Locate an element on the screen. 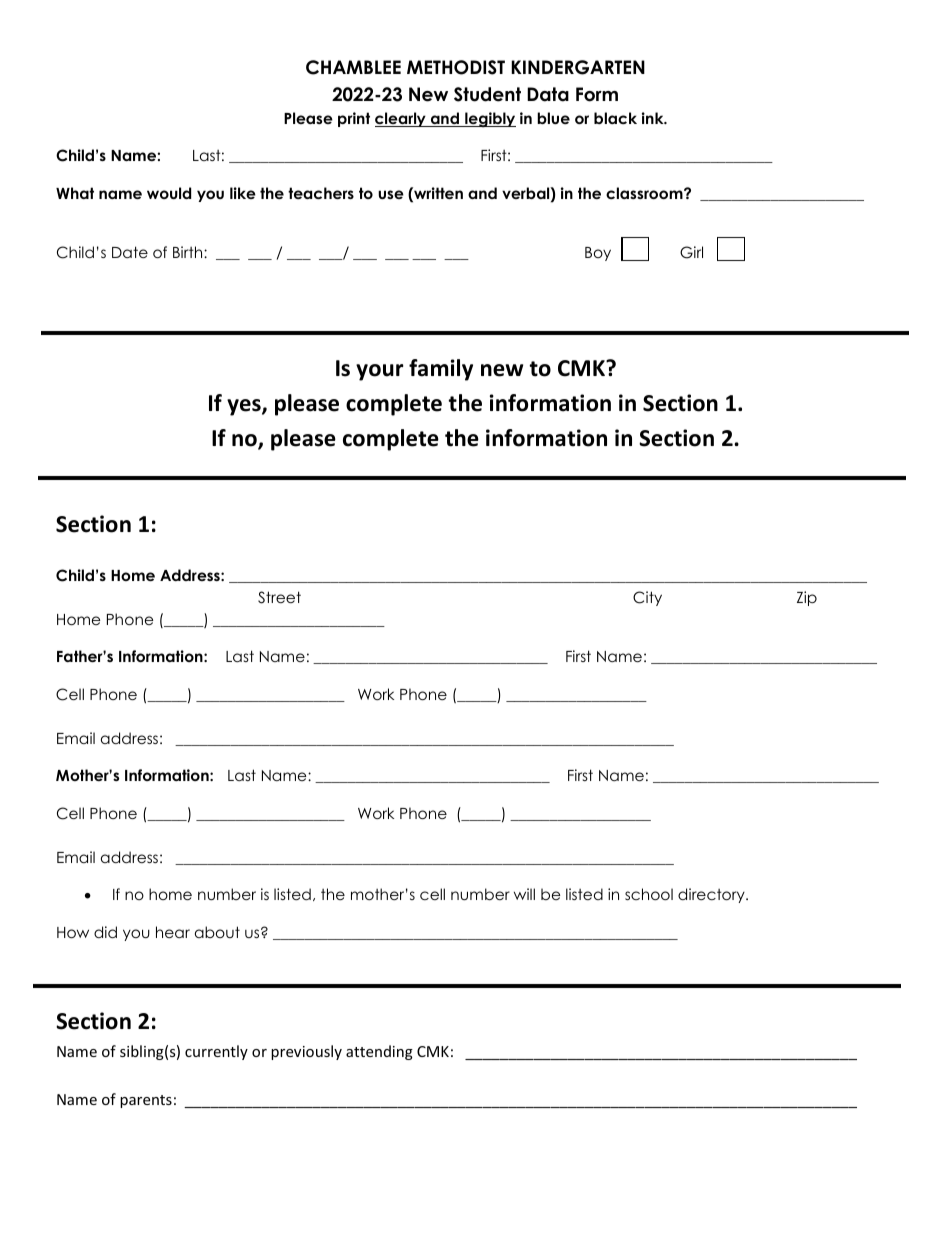 The width and height of the screenshot is (952, 1233). ink is located at coordinates (654, 118).
